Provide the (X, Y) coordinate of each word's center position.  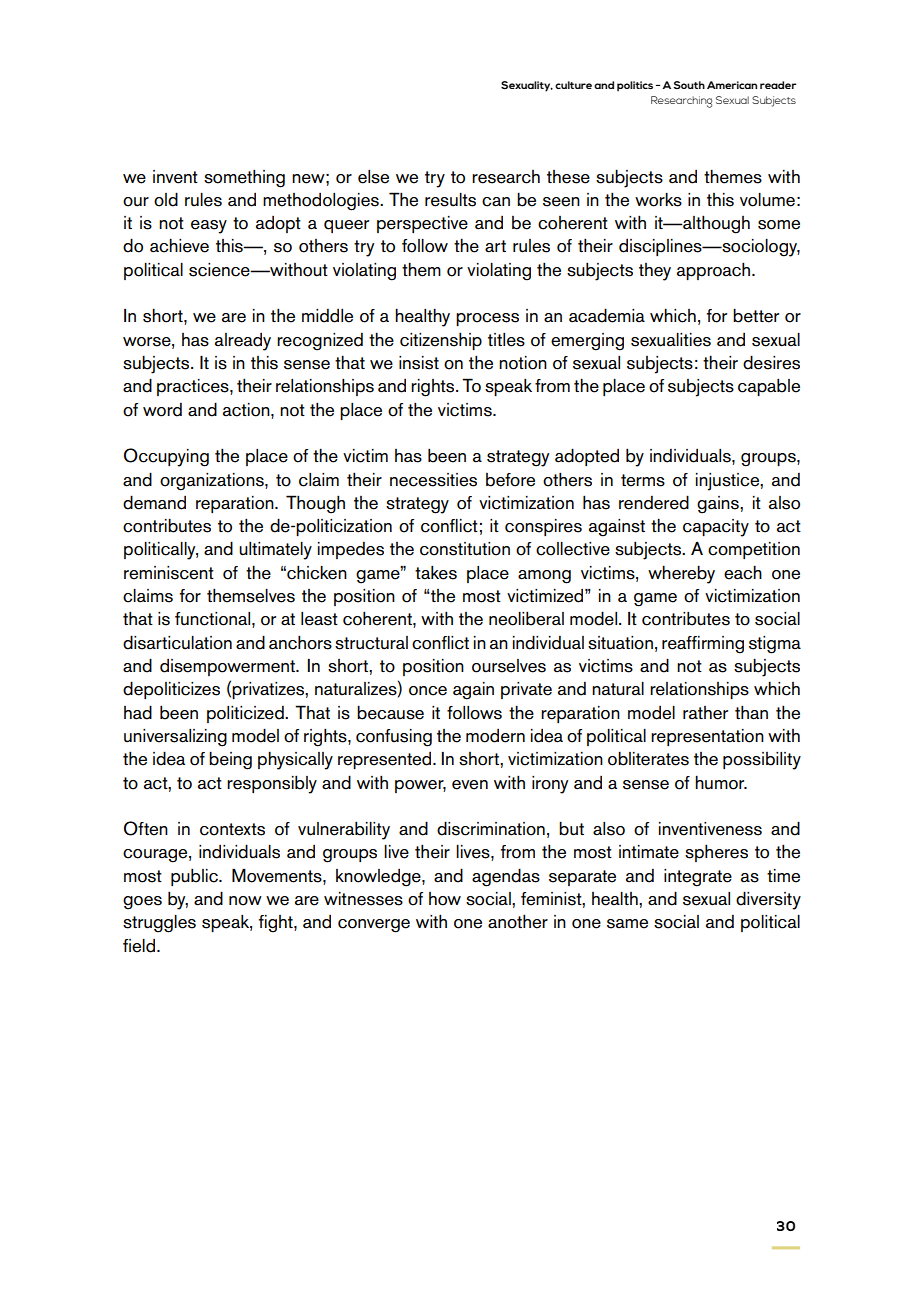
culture (573, 85)
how (445, 899)
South (689, 85)
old (166, 199)
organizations (213, 482)
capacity (716, 528)
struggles (159, 924)
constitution (465, 549)
